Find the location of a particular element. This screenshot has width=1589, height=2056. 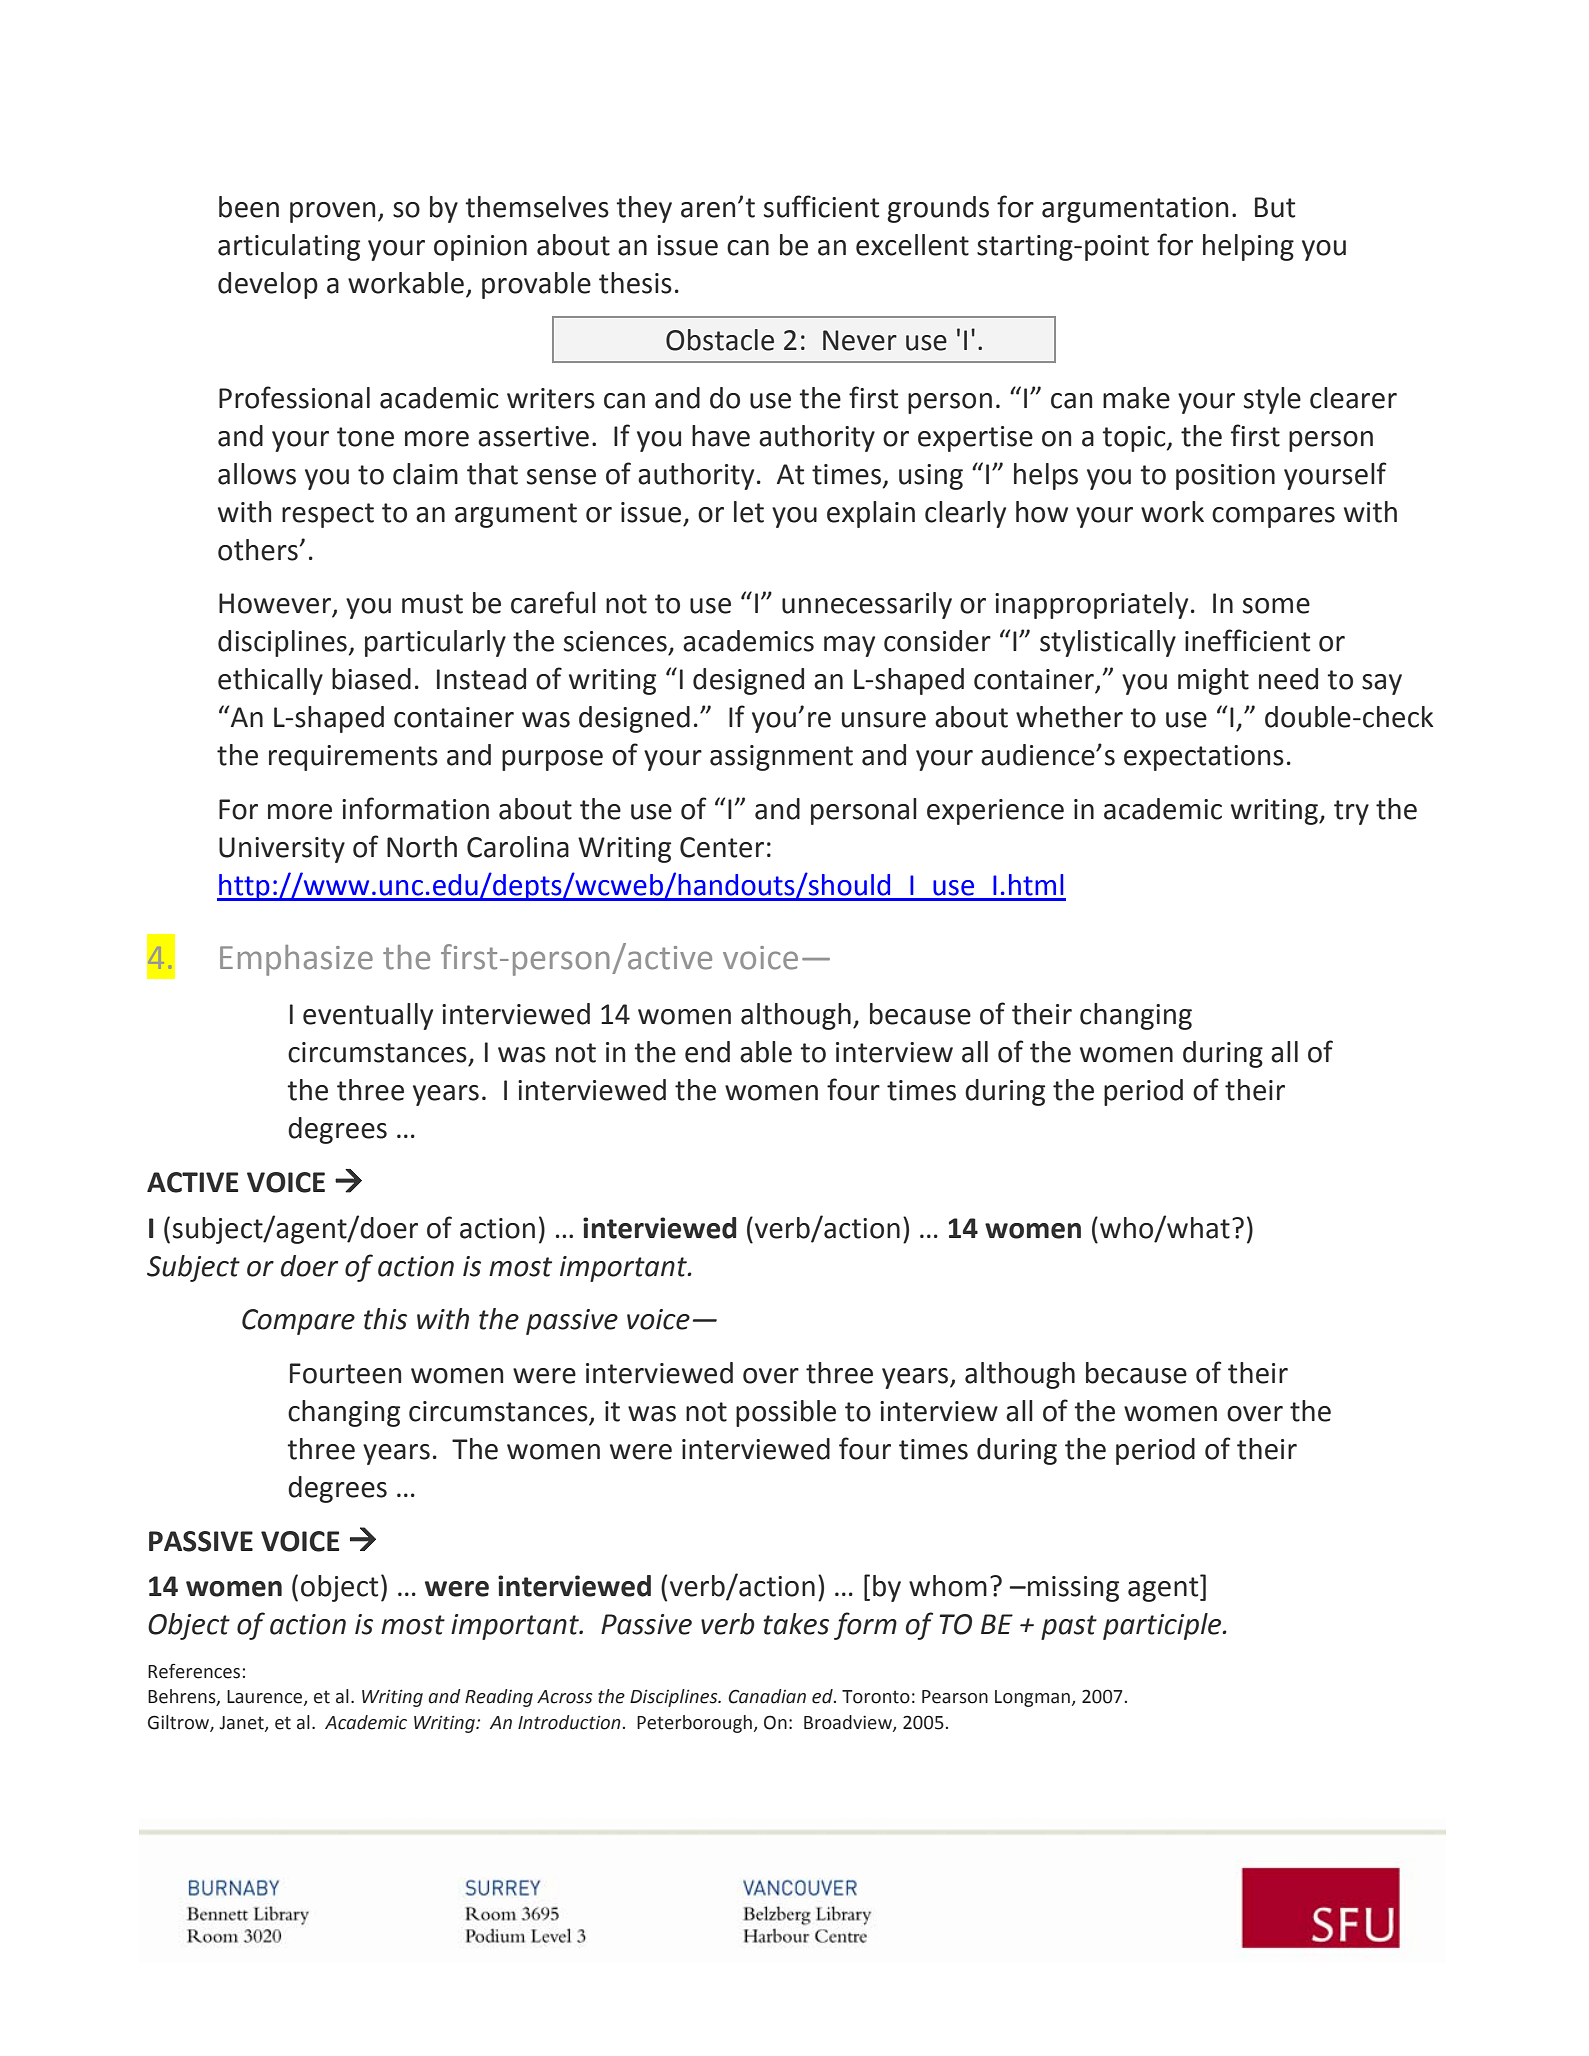

end is located at coordinates (707, 1052).
